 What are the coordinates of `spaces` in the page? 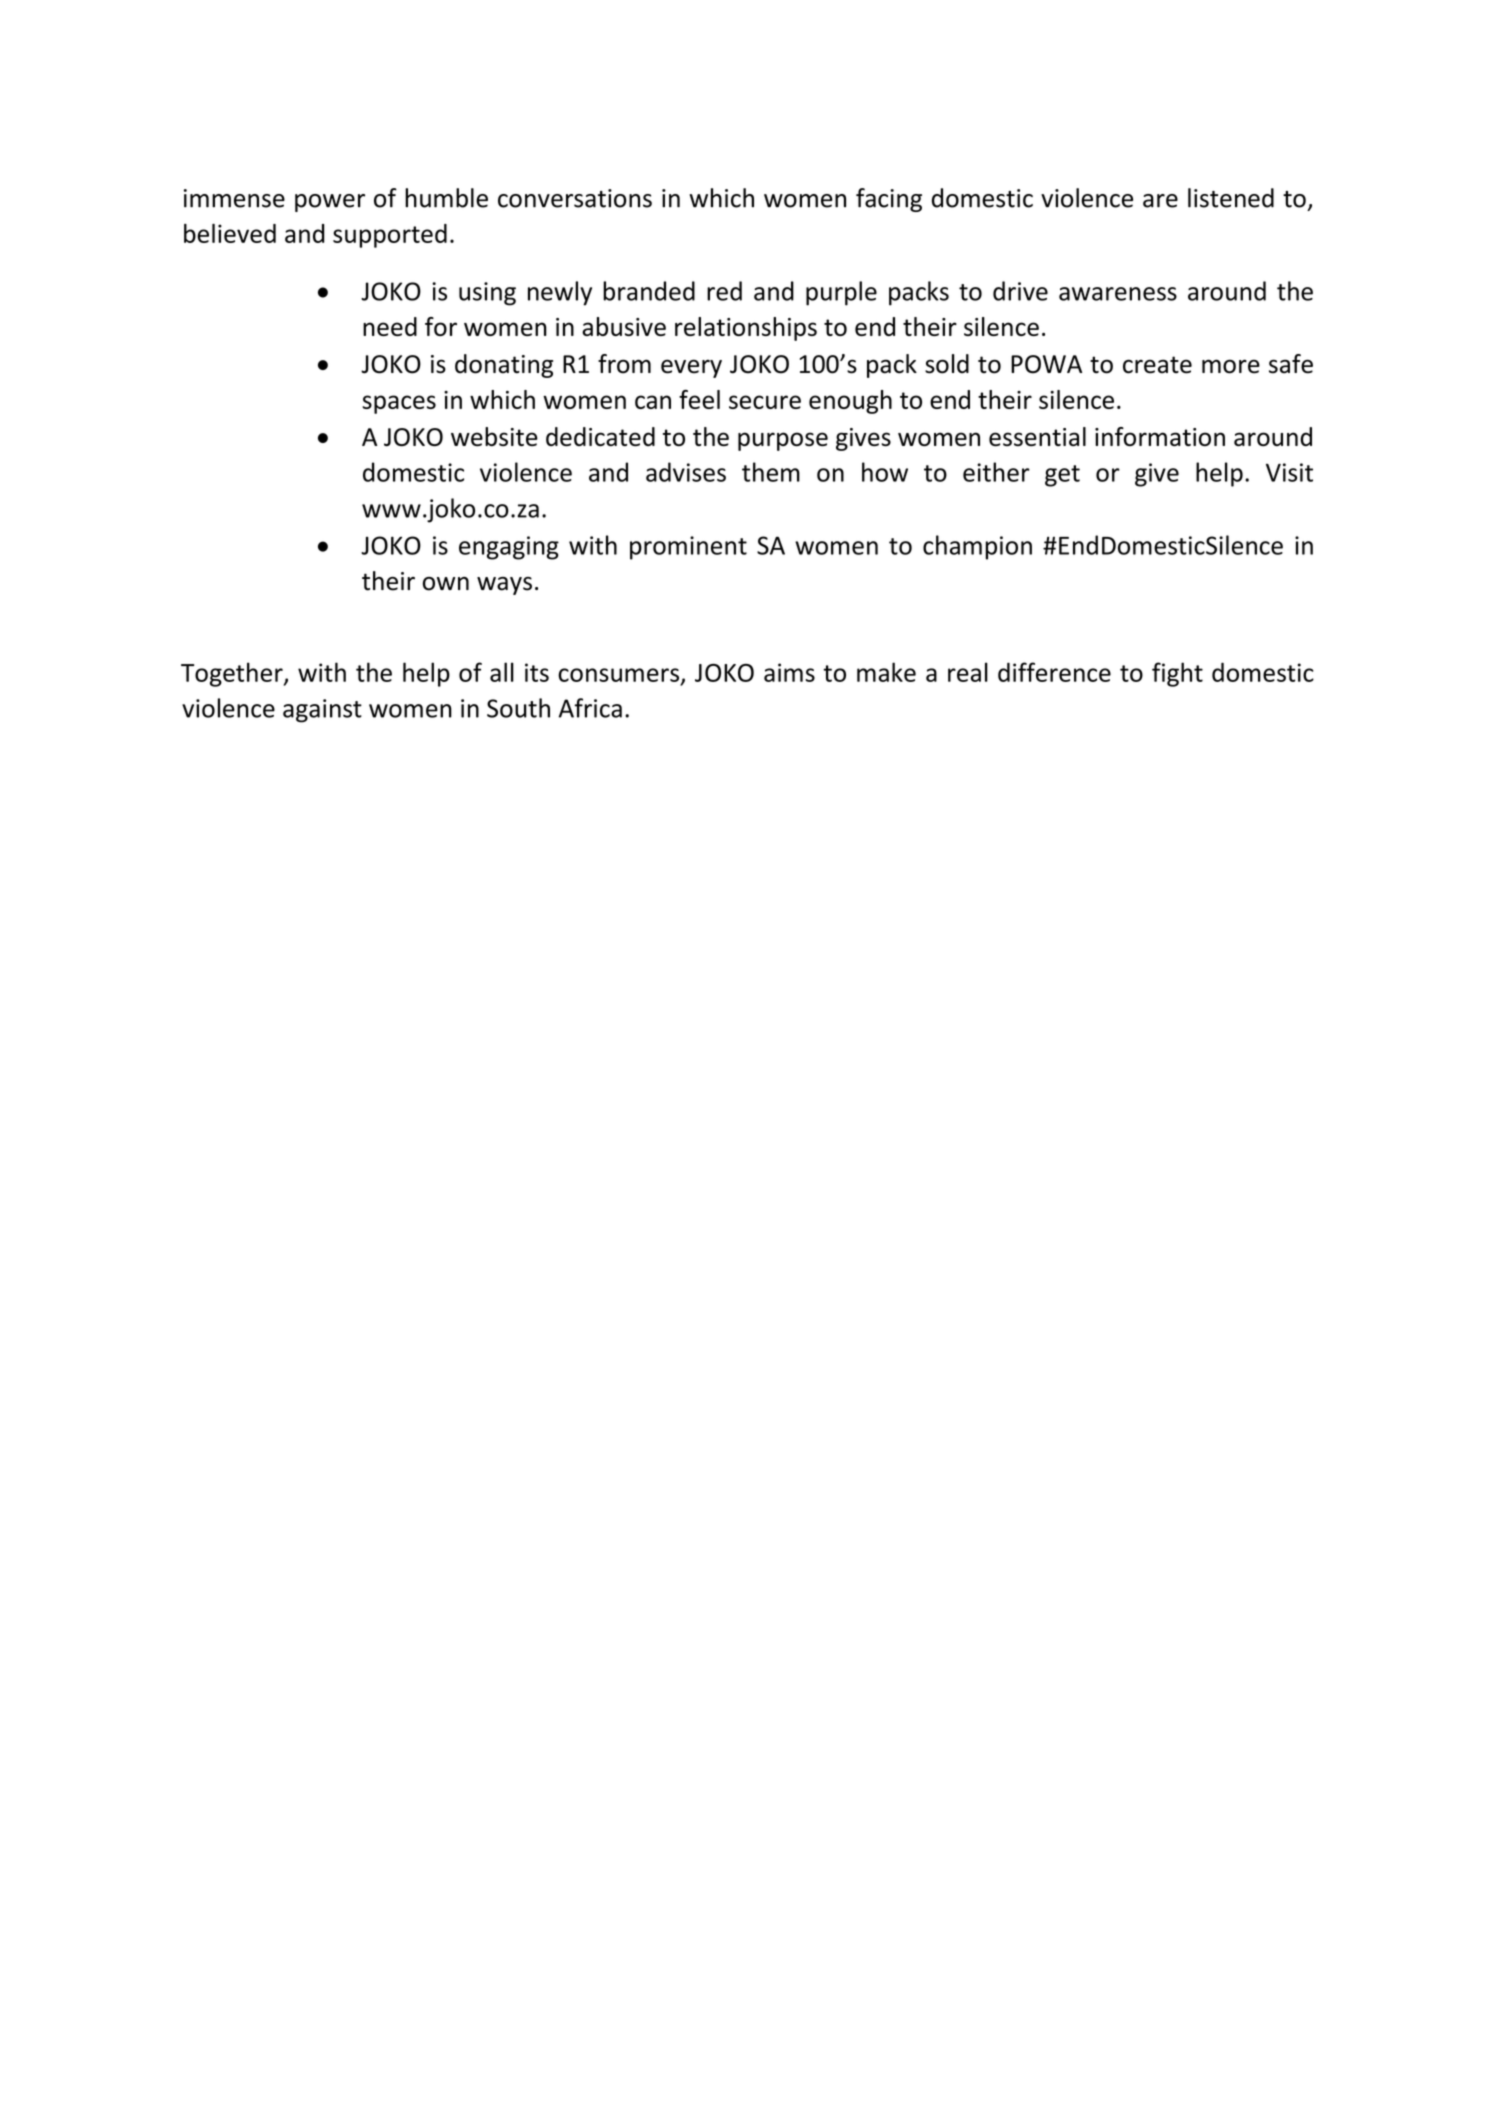 It's located at (399, 404).
